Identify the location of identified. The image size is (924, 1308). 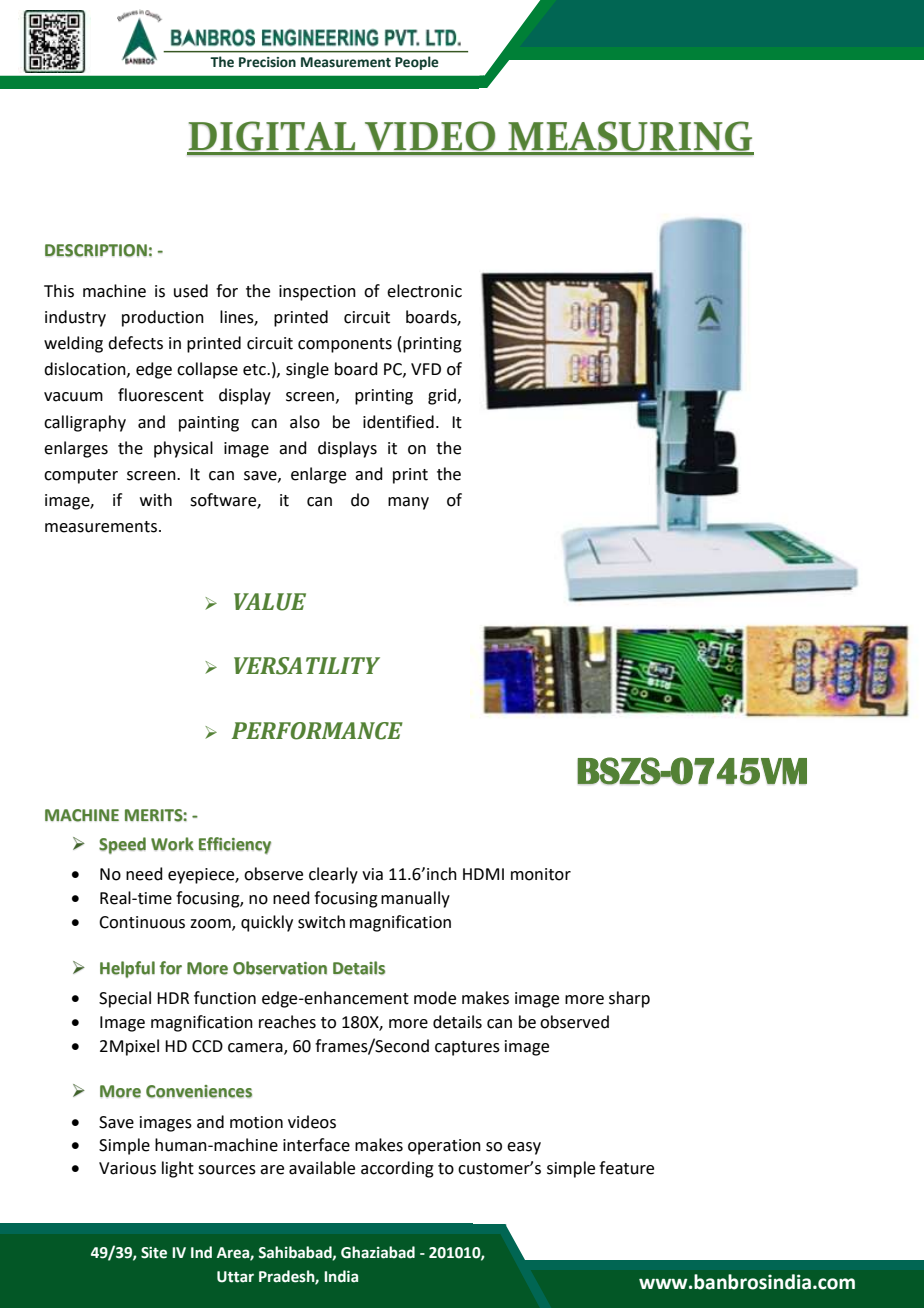
(398, 422).
